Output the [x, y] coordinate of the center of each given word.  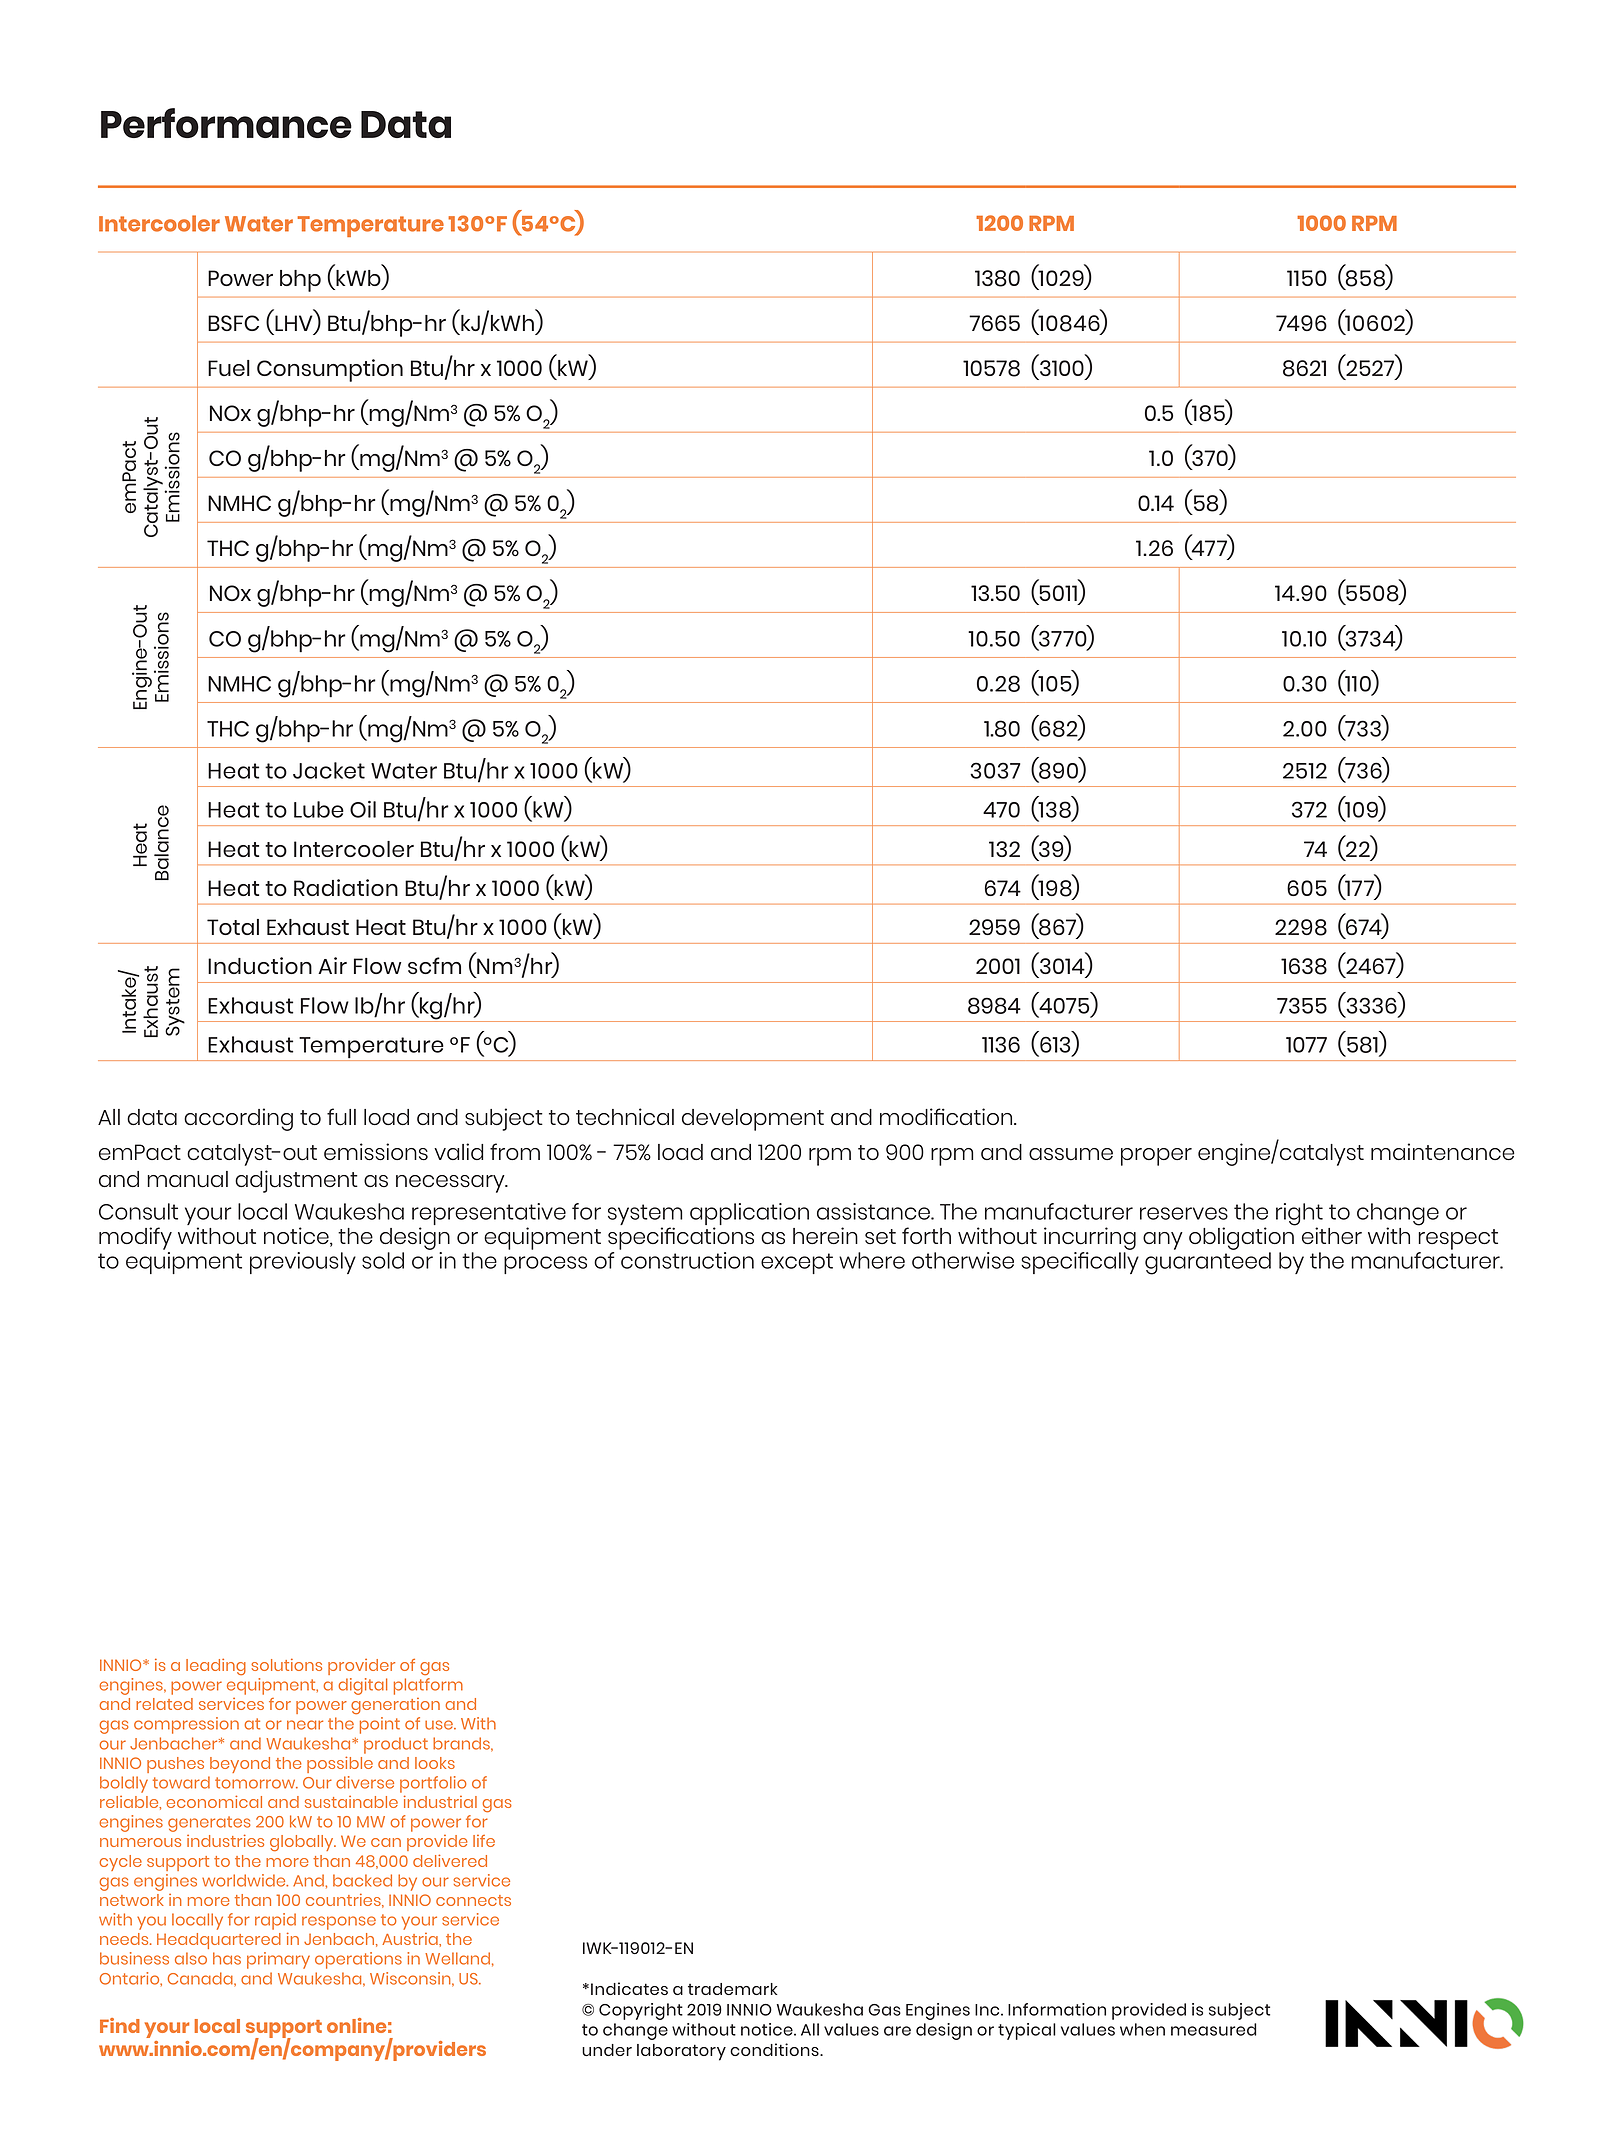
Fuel [229, 368]
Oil [363, 809]
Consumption [330, 370]
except [797, 1263]
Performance [226, 123]
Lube [319, 809]
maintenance [1443, 1151]
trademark [733, 1989]
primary [278, 1960]
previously [303, 1263]
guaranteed [1208, 1263]
